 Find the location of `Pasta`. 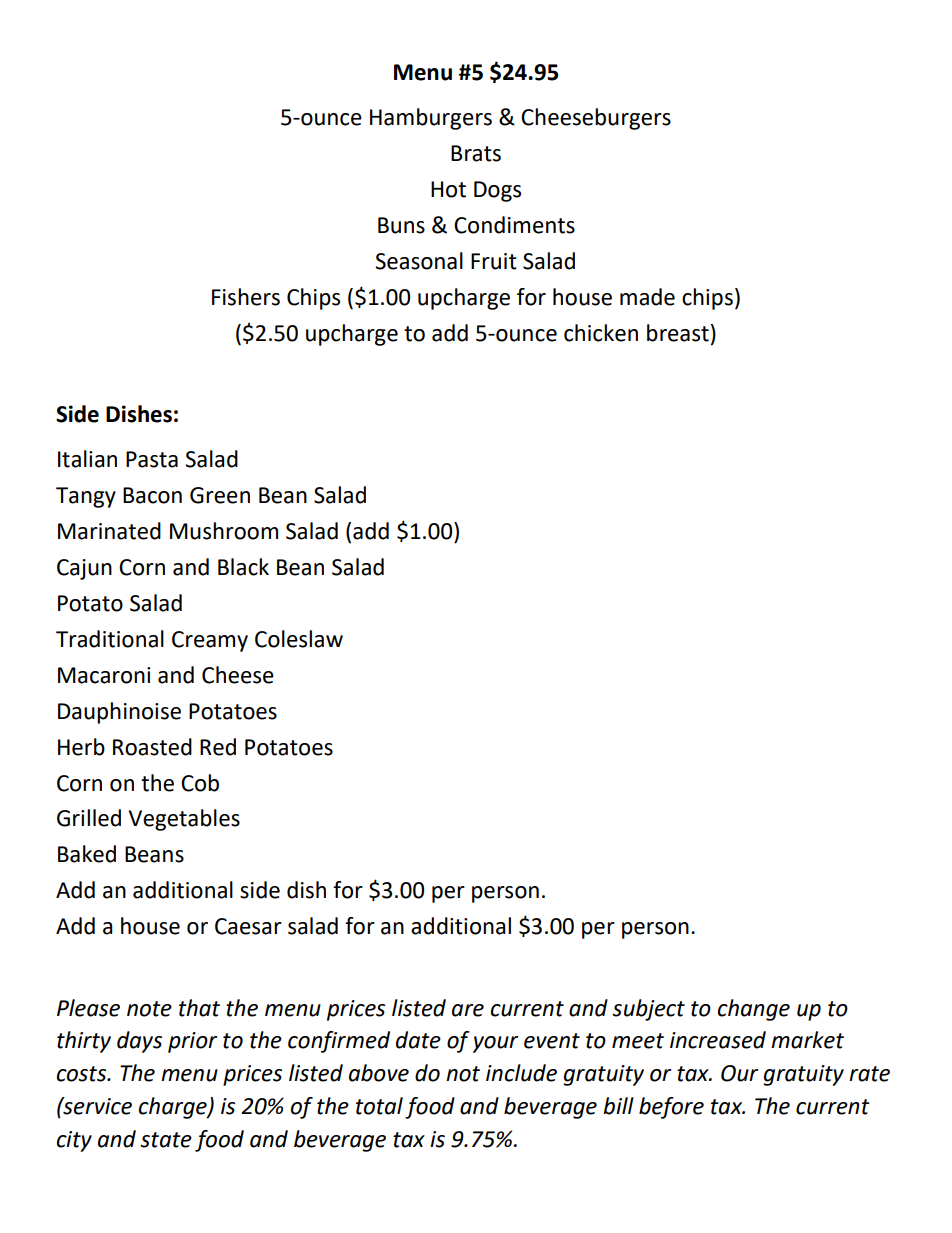

Pasta is located at coordinates (152, 459).
